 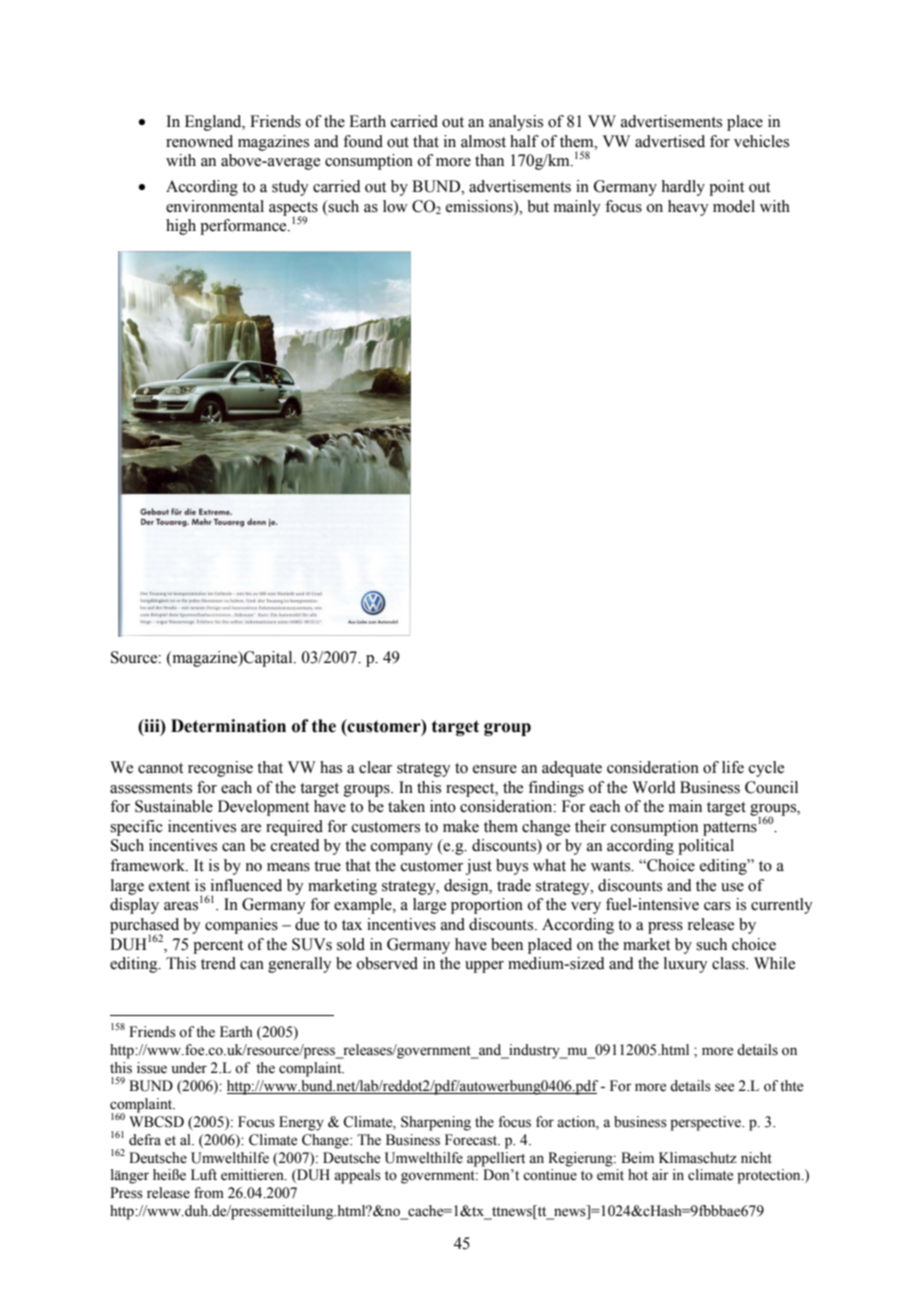 I want to click on Luft, so click(x=204, y=1175).
